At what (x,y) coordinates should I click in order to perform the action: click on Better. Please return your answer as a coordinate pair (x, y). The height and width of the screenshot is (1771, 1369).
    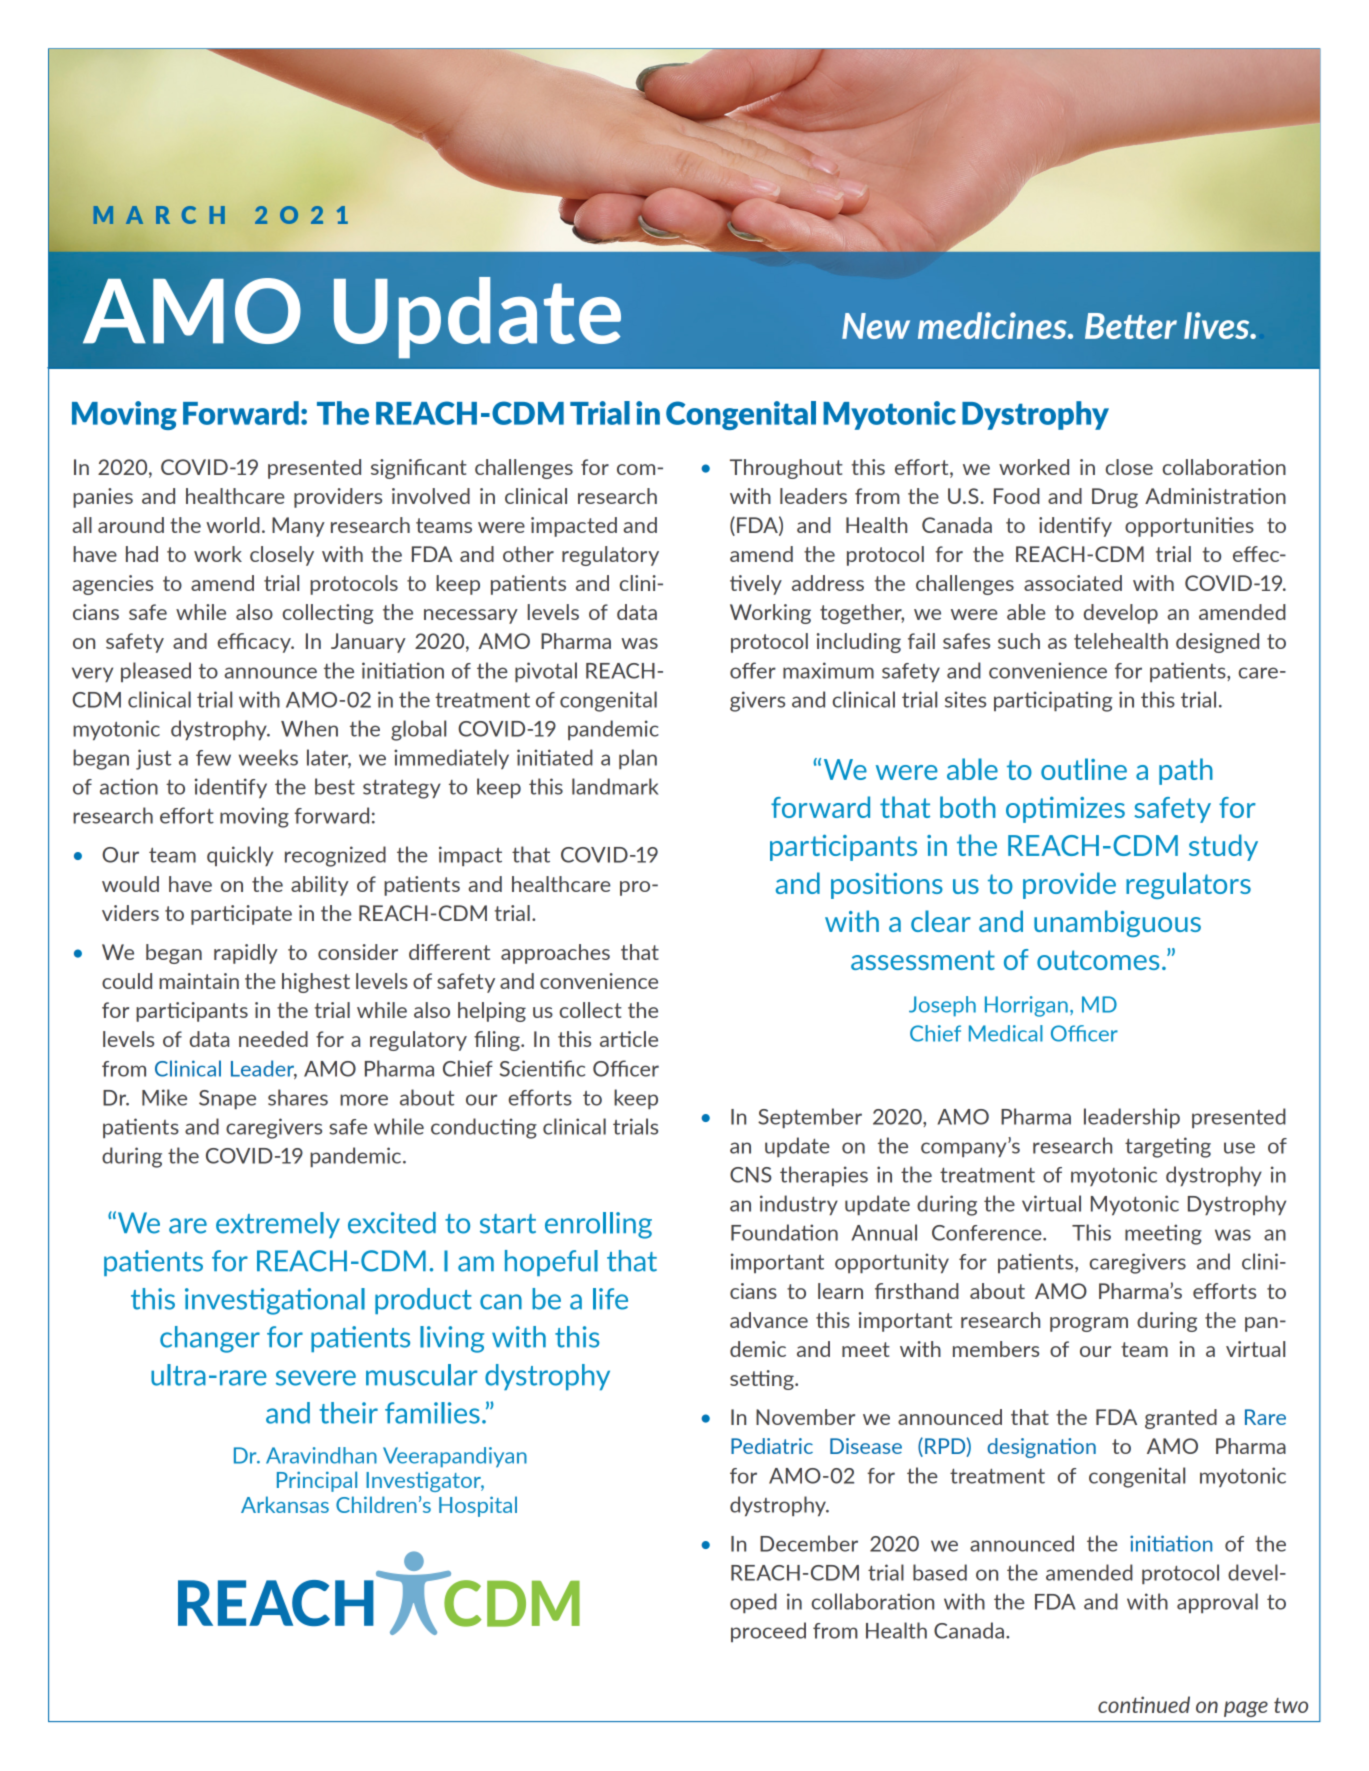
    Looking at the image, I should click on (1131, 326).
